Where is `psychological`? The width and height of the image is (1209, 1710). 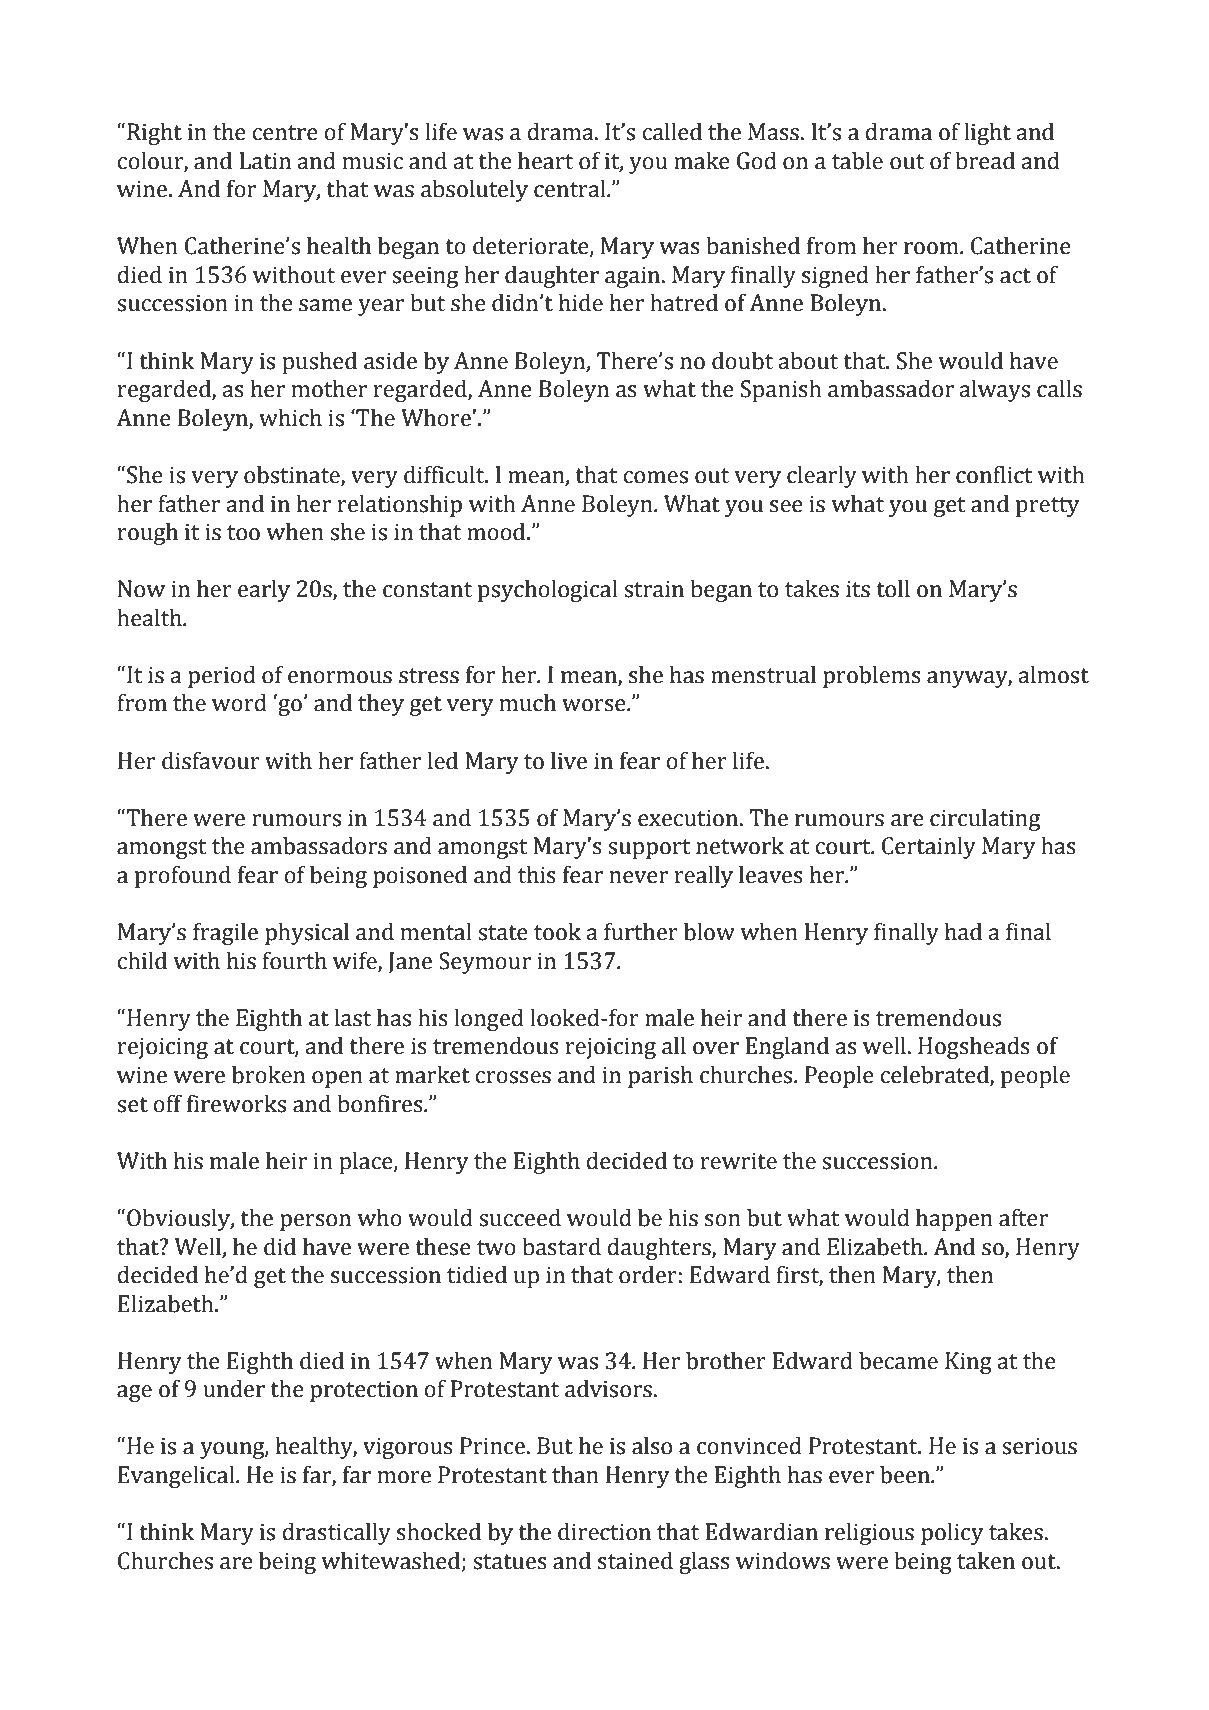 psychological is located at coordinates (548, 591).
